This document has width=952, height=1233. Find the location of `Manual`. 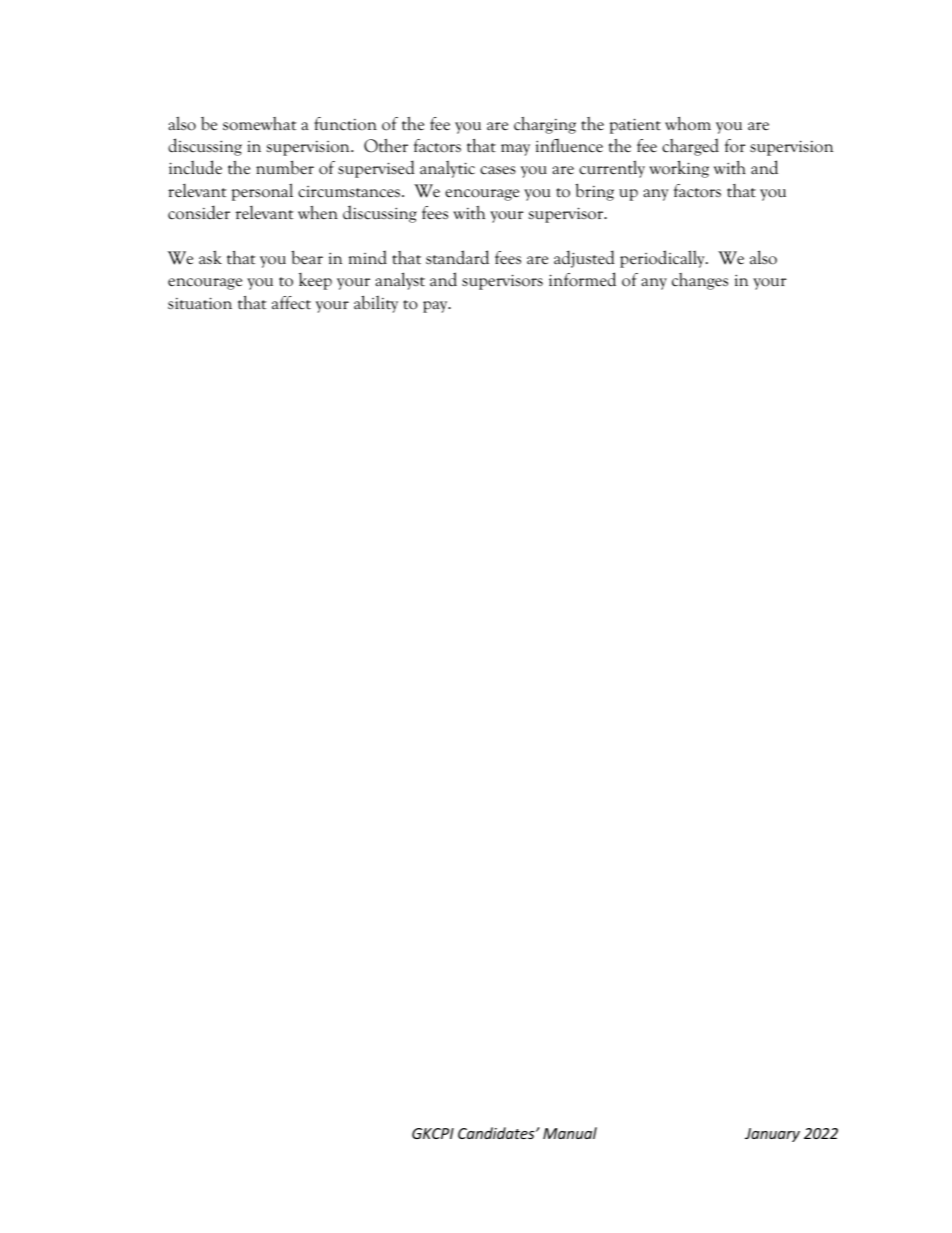

Manual is located at coordinates (570, 1133).
